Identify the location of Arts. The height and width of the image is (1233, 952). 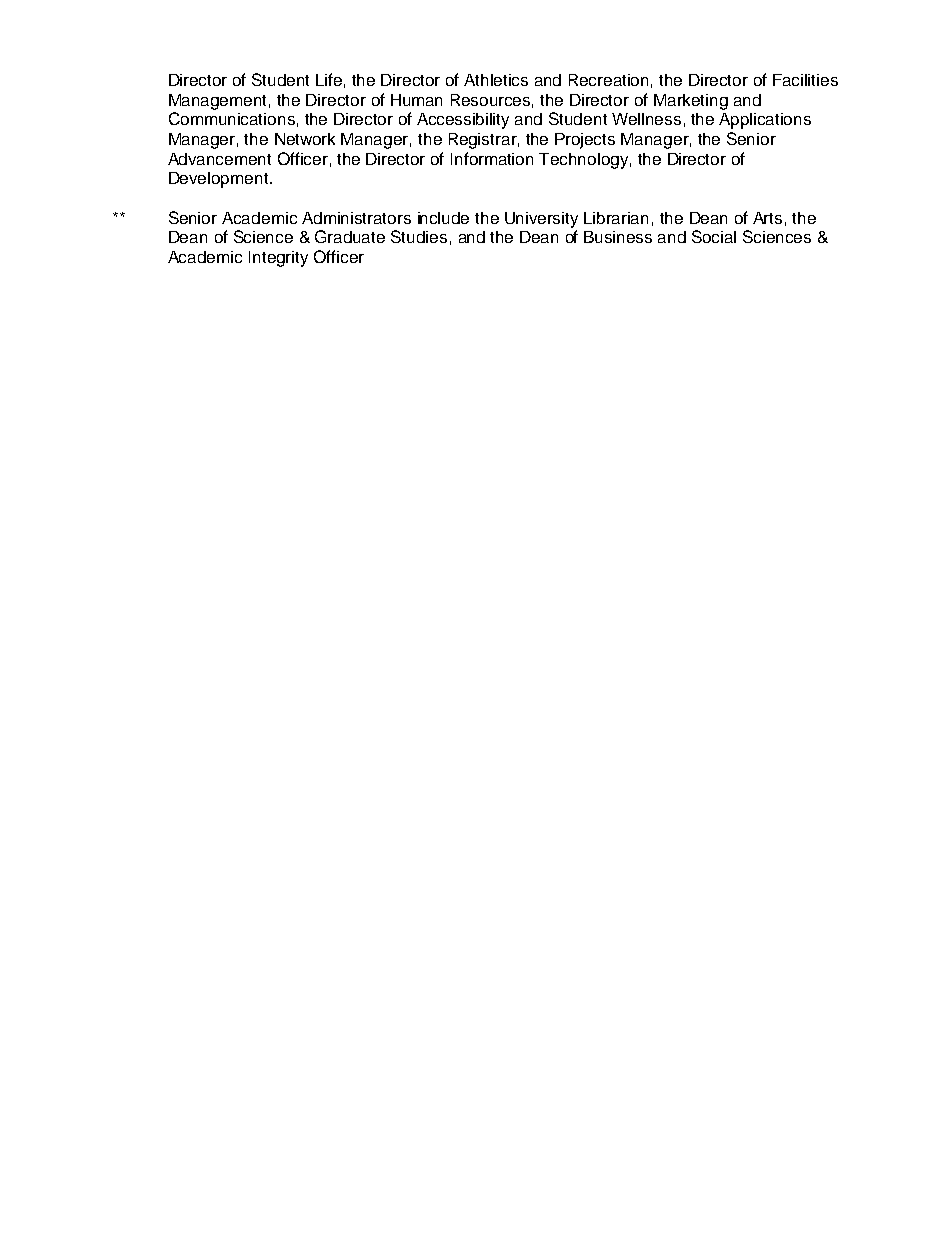
(767, 218).
